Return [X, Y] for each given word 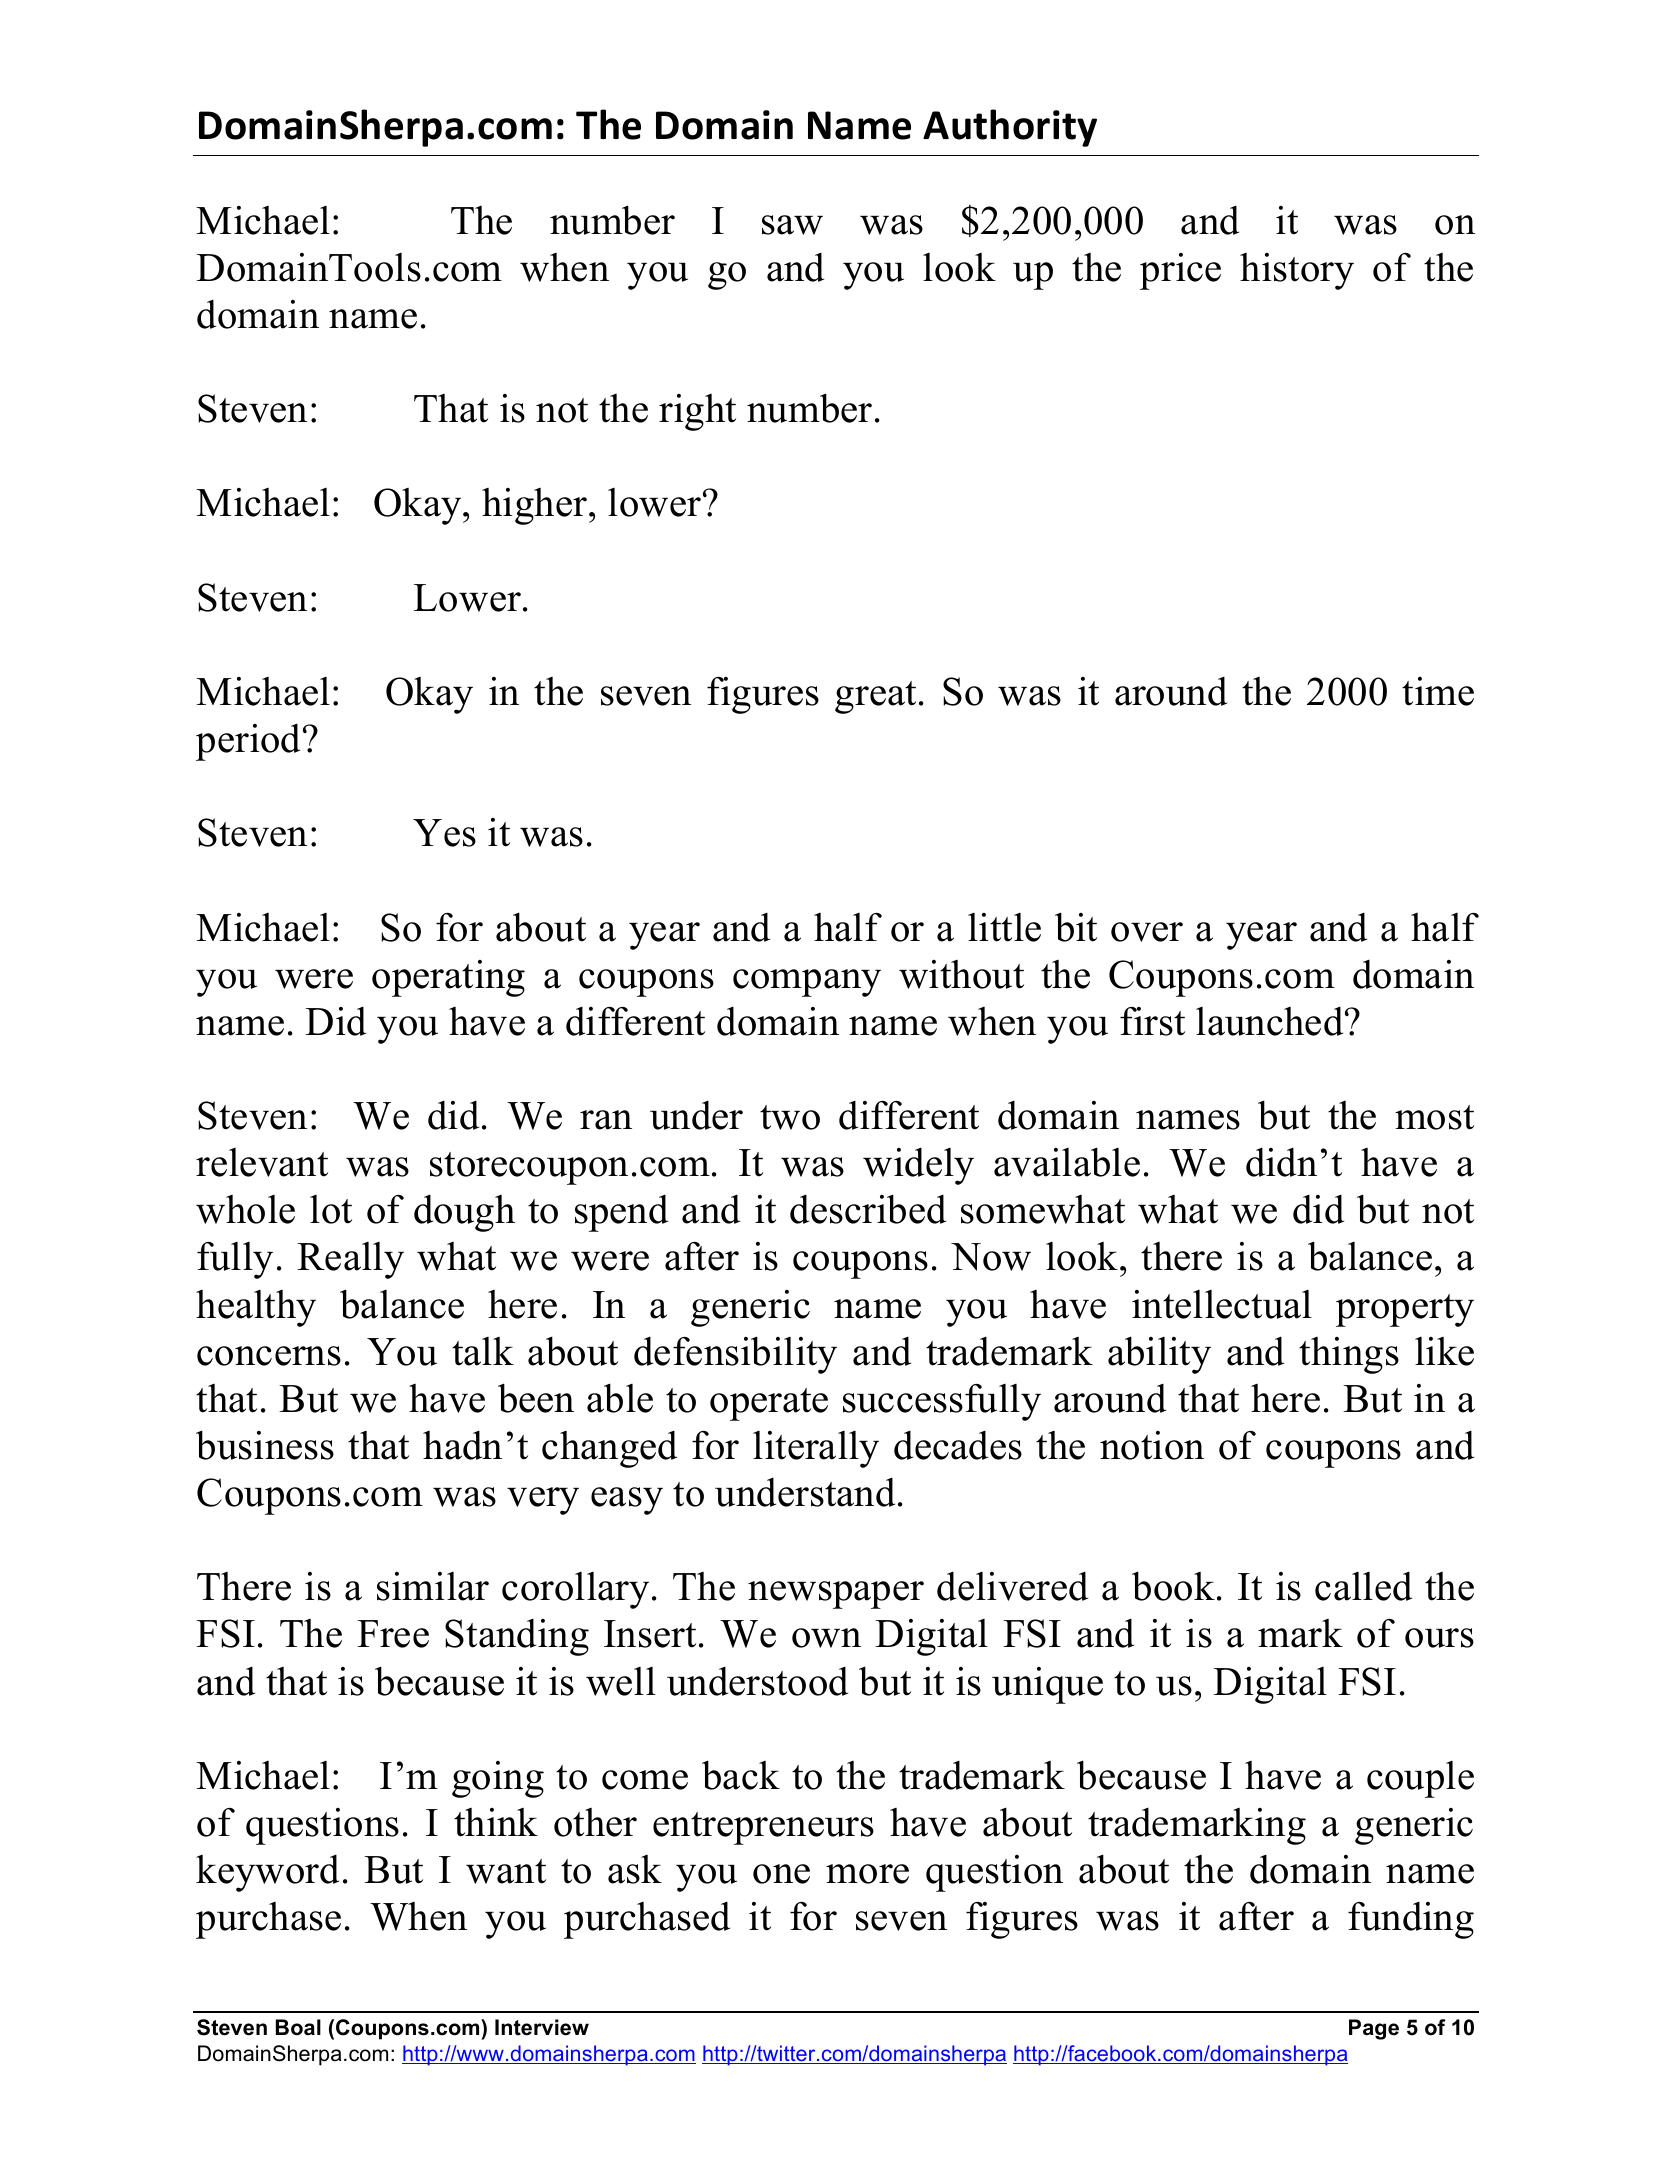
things [1349, 1355]
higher [536, 506]
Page [1374, 2029]
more [867, 1874]
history [1297, 271]
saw [792, 225]
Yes [444, 833]
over [1147, 932]
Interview [542, 2027]
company [807, 983]
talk [483, 1351]
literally [816, 1449]
